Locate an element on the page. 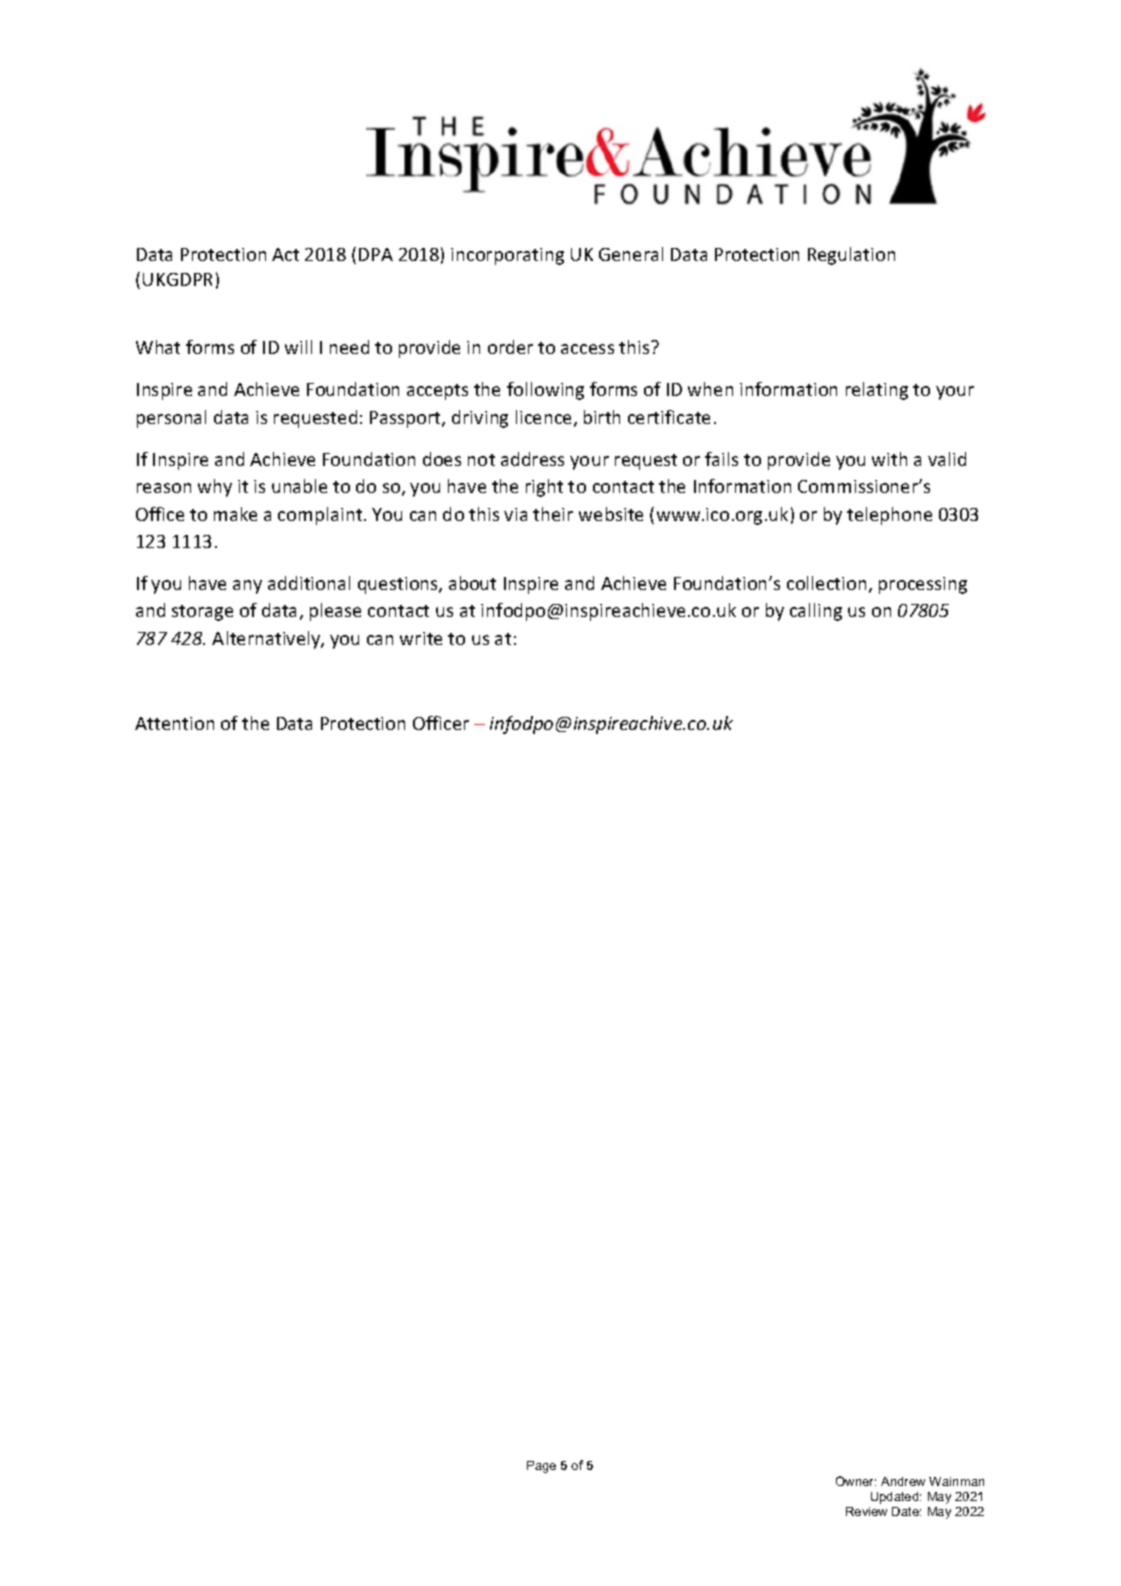  about is located at coordinates (472, 583).
